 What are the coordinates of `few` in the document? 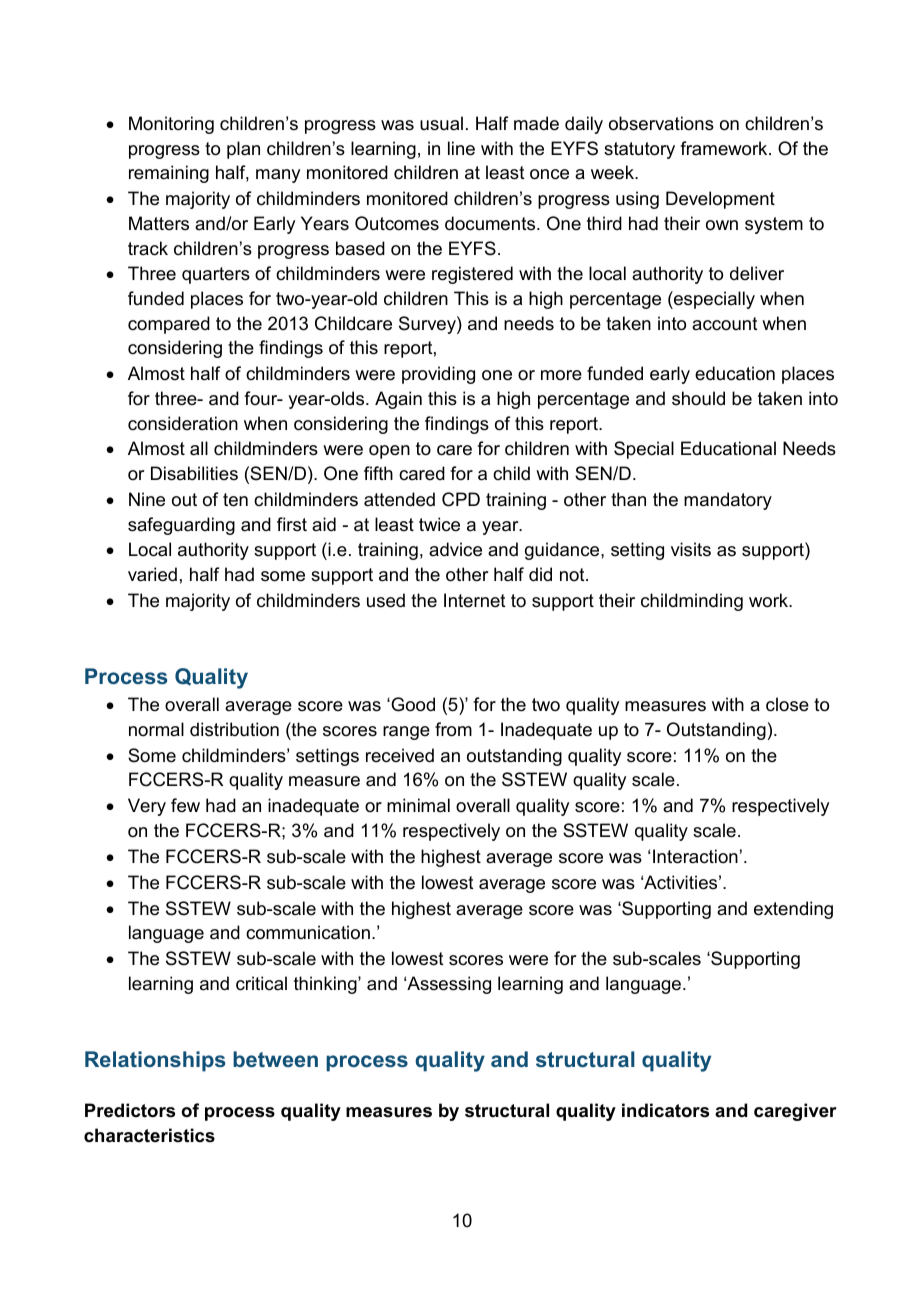 It's located at (185, 805).
